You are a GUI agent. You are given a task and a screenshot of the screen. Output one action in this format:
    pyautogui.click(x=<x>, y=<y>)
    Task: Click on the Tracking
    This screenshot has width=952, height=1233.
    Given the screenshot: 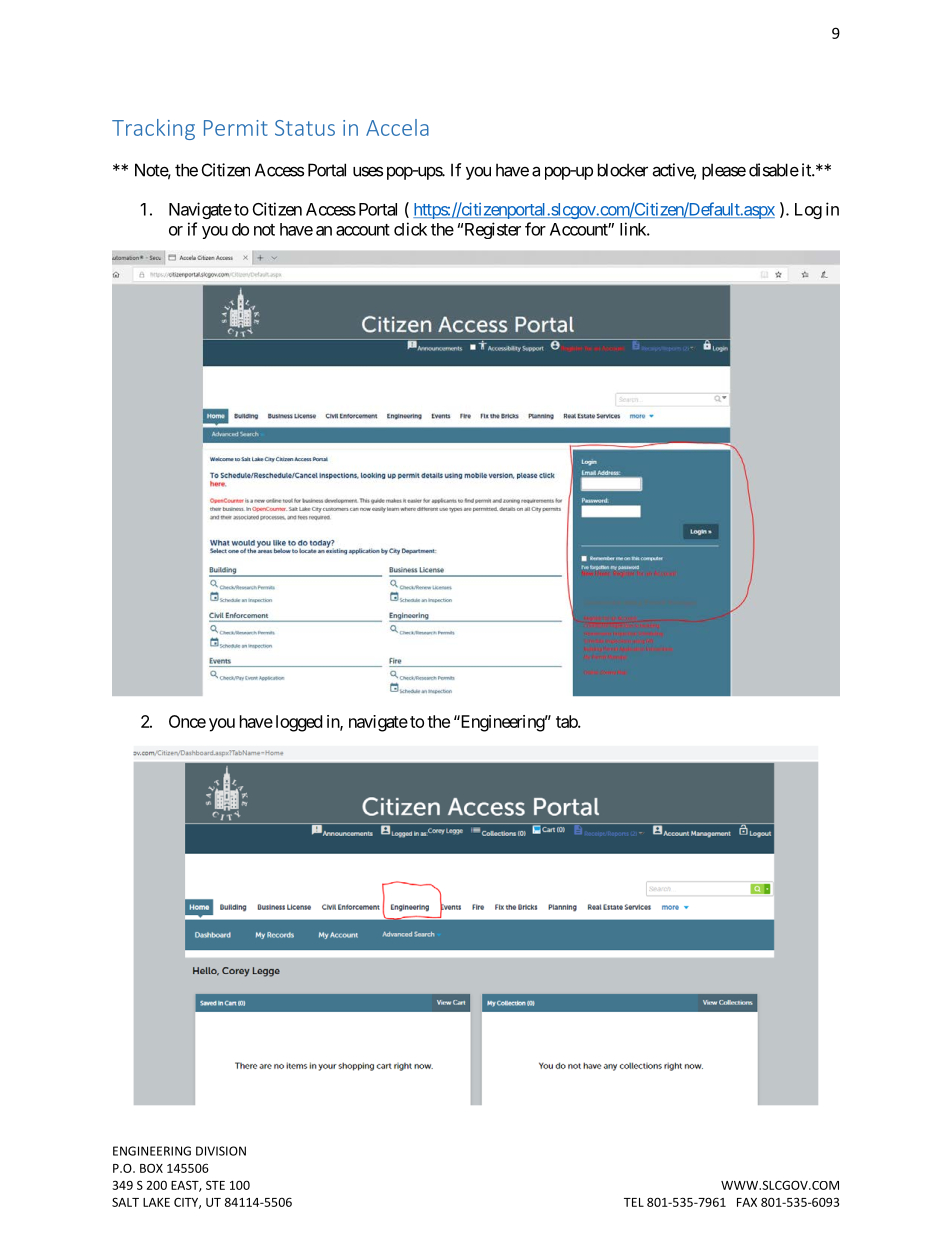 What is the action you would take?
    pyautogui.click(x=153, y=129)
